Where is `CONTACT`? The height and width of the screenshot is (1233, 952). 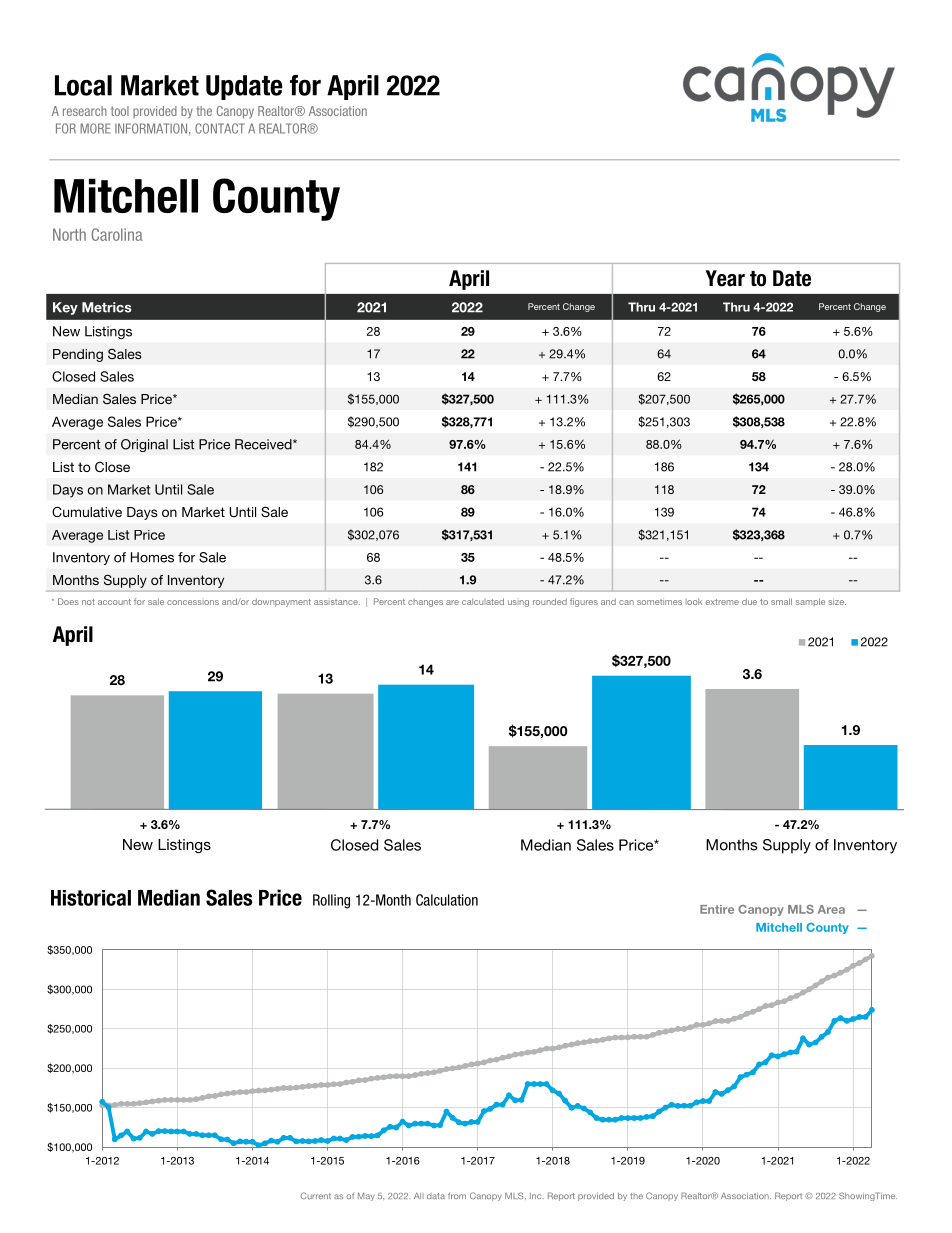 CONTACT is located at coordinates (220, 128).
